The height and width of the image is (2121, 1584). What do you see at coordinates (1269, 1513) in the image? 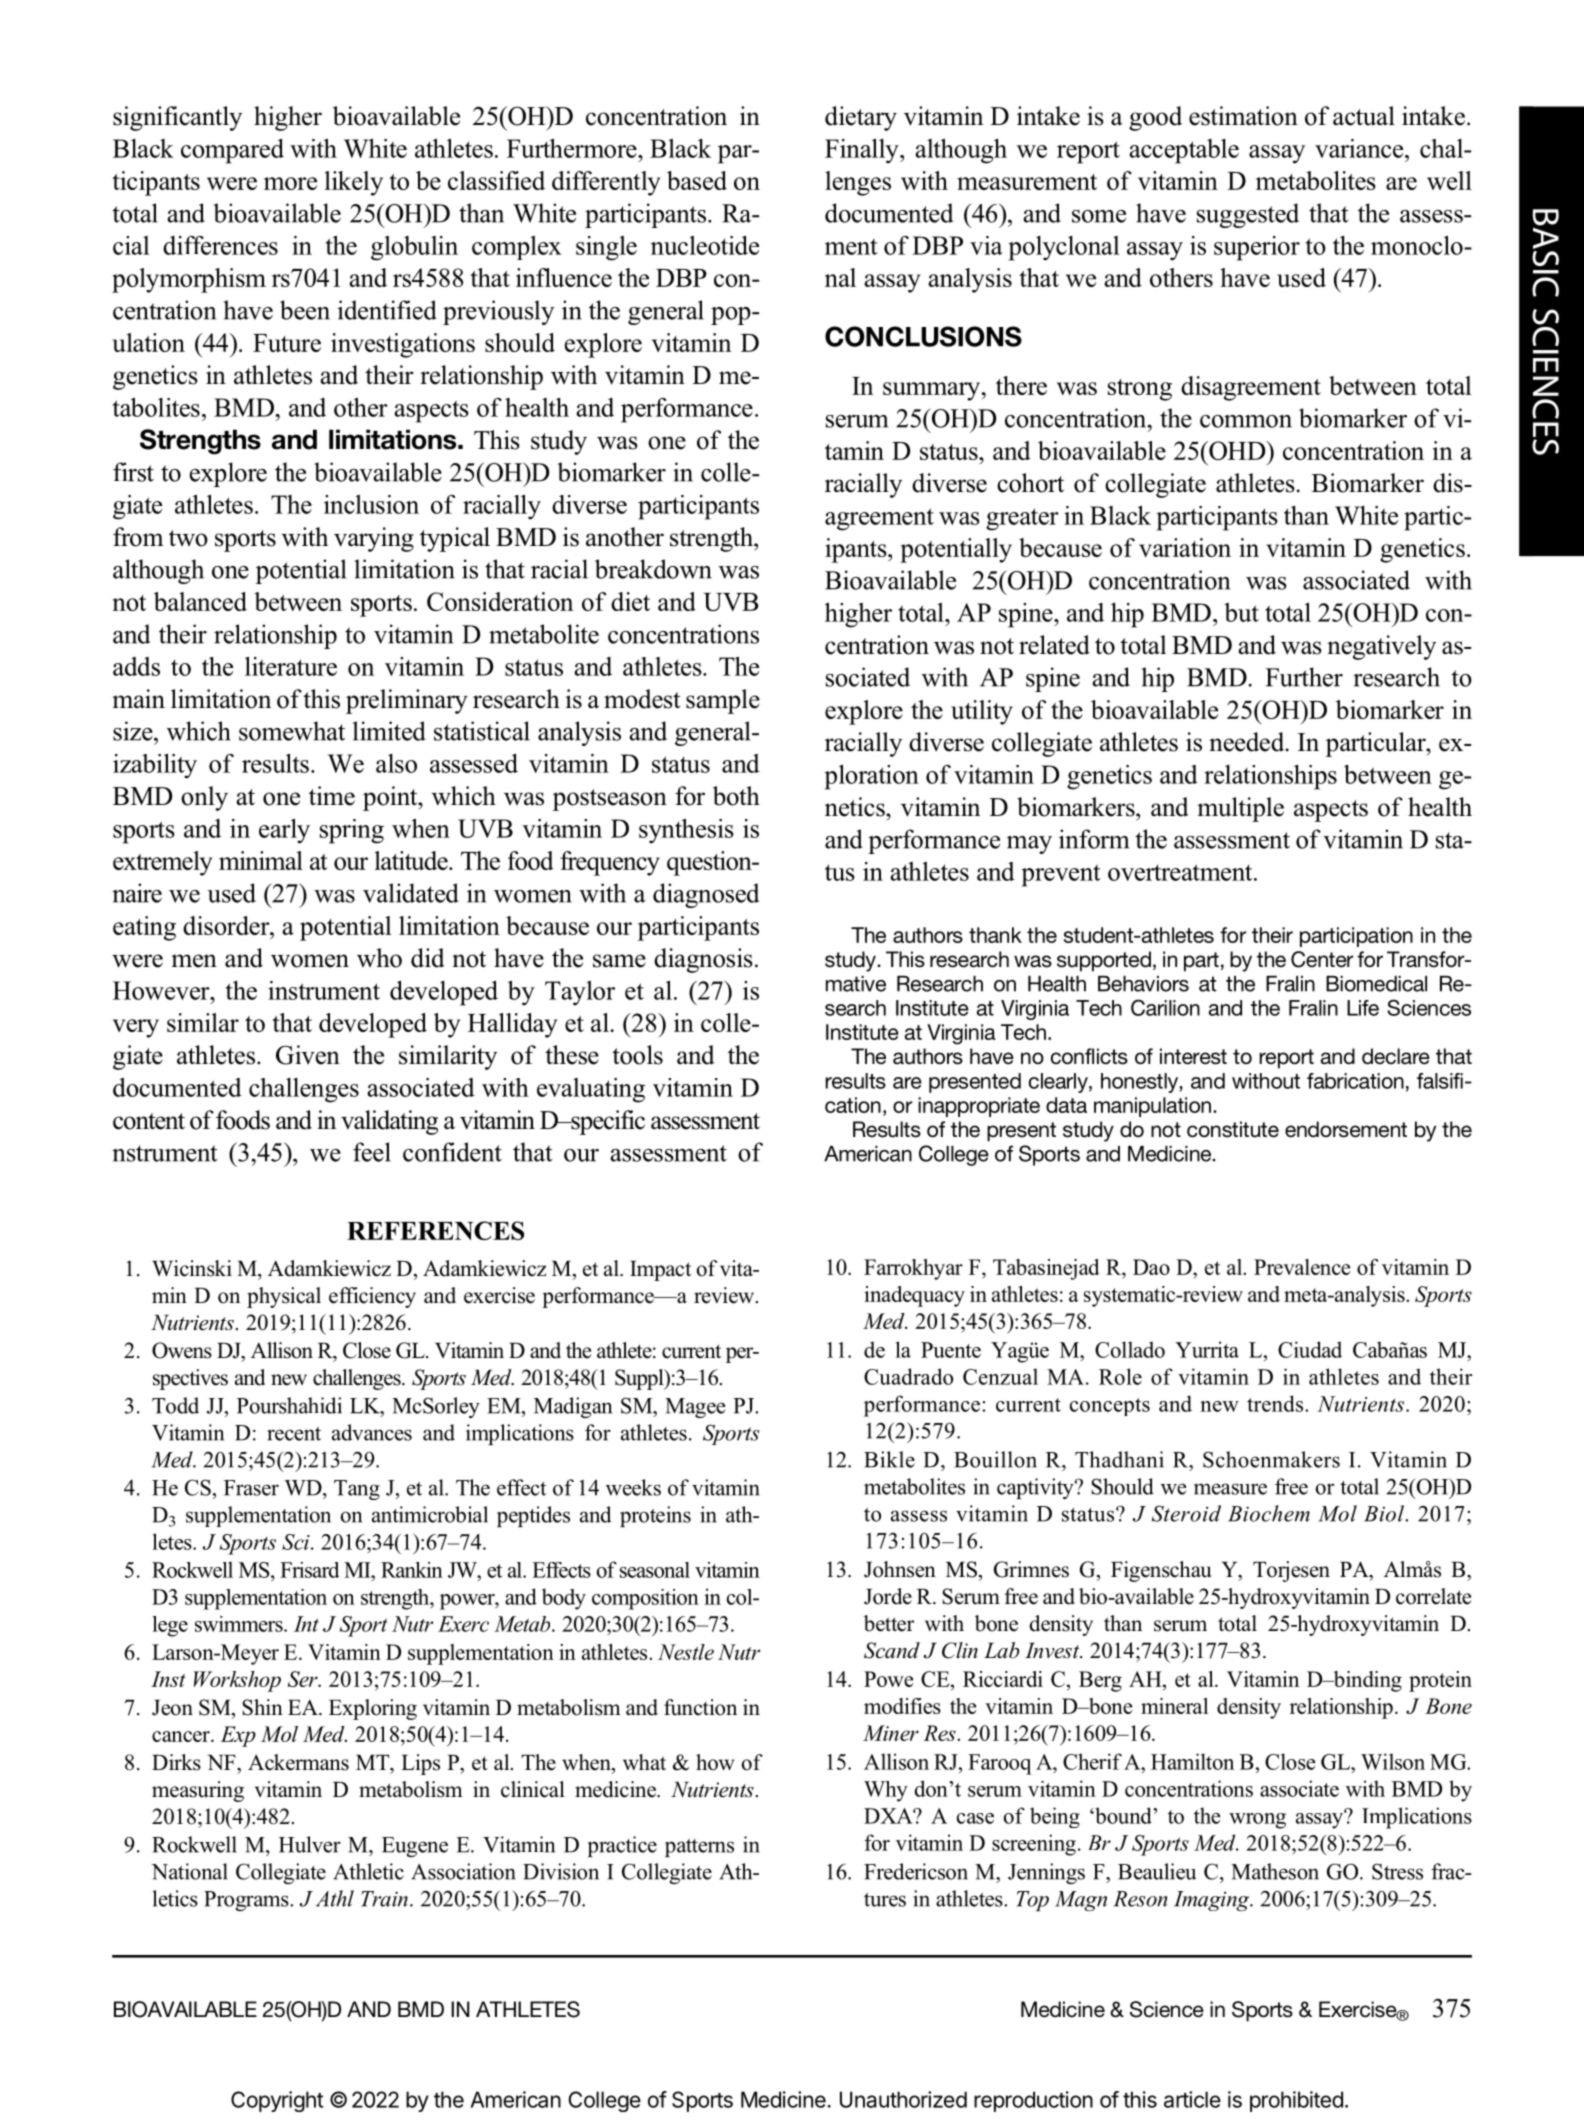
I see `Biochem` at bounding box center [1269, 1513].
